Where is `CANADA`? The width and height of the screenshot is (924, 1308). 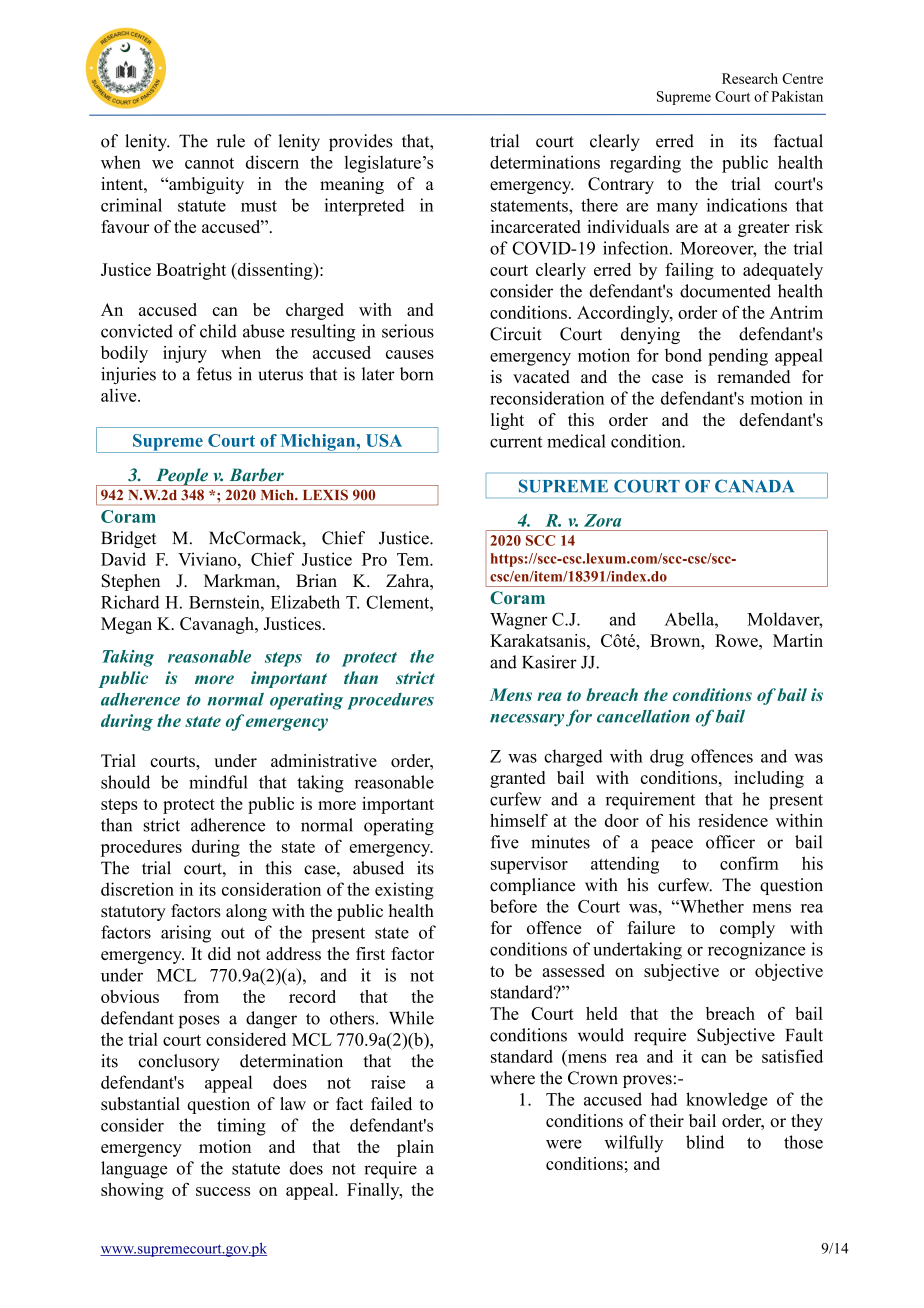
CANADA is located at coordinates (754, 486).
